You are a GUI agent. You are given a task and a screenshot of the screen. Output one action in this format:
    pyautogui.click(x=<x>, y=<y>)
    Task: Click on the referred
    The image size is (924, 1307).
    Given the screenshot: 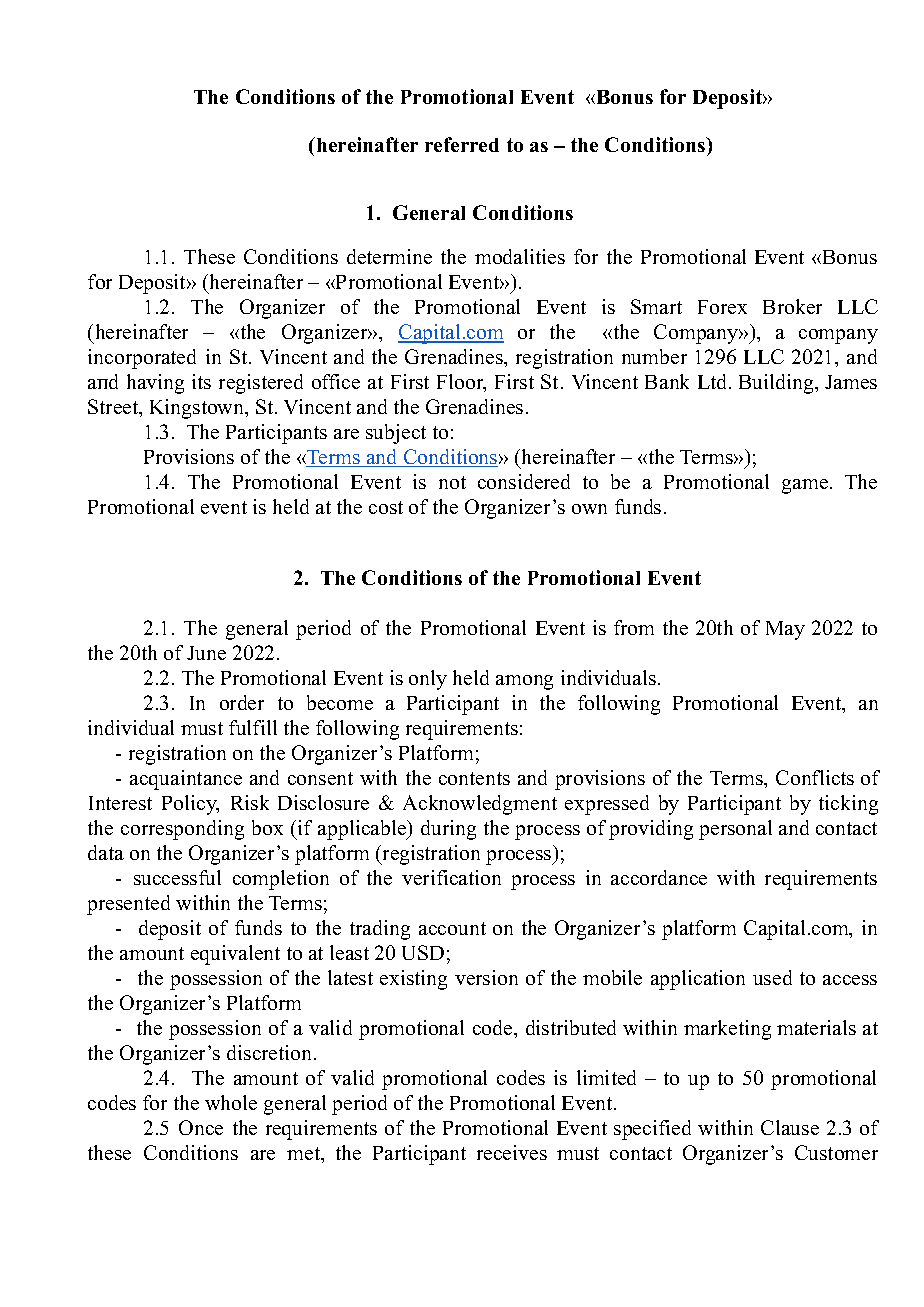 What is the action you would take?
    pyautogui.click(x=462, y=144)
